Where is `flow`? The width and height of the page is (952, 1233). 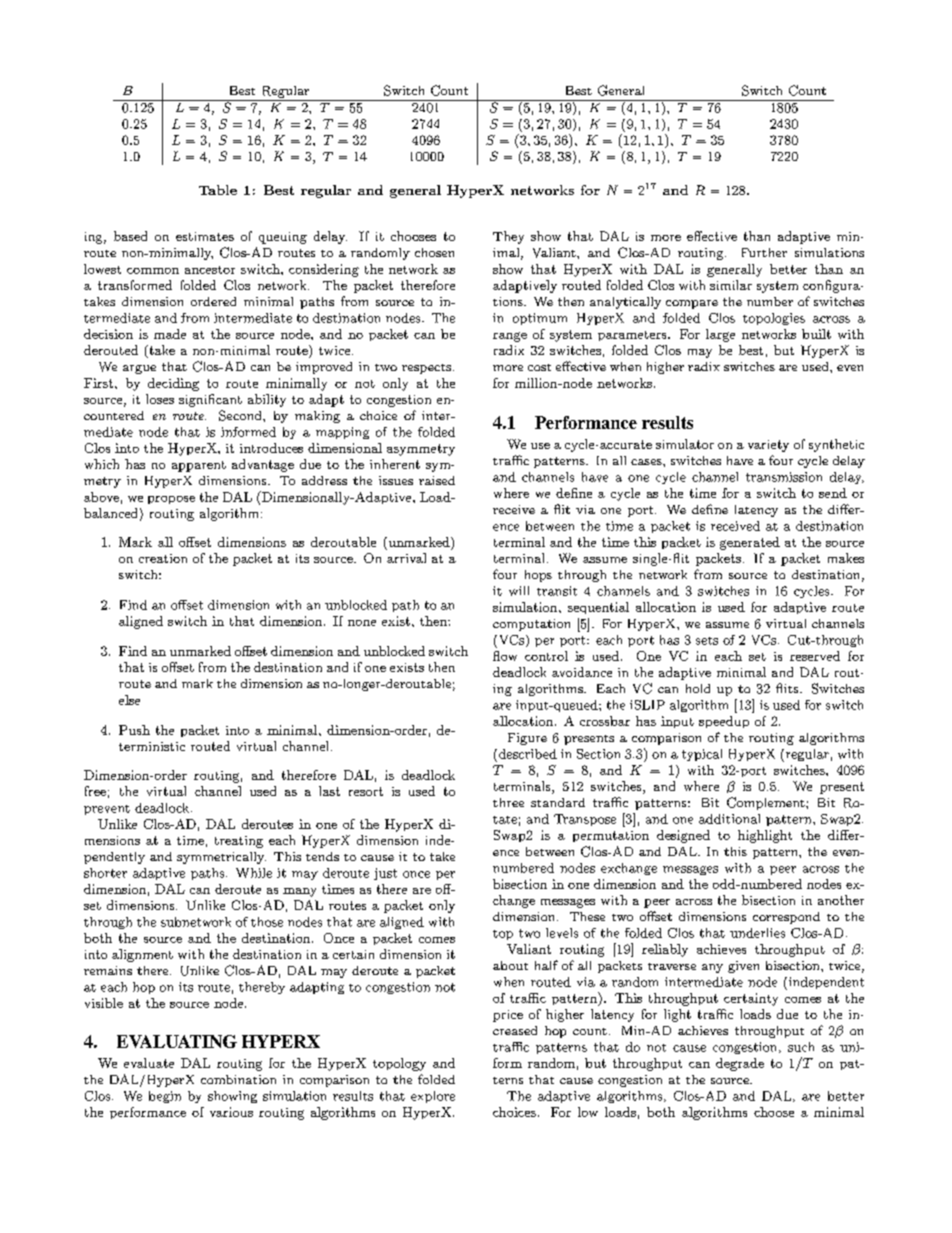 flow is located at coordinates (505, 656).
